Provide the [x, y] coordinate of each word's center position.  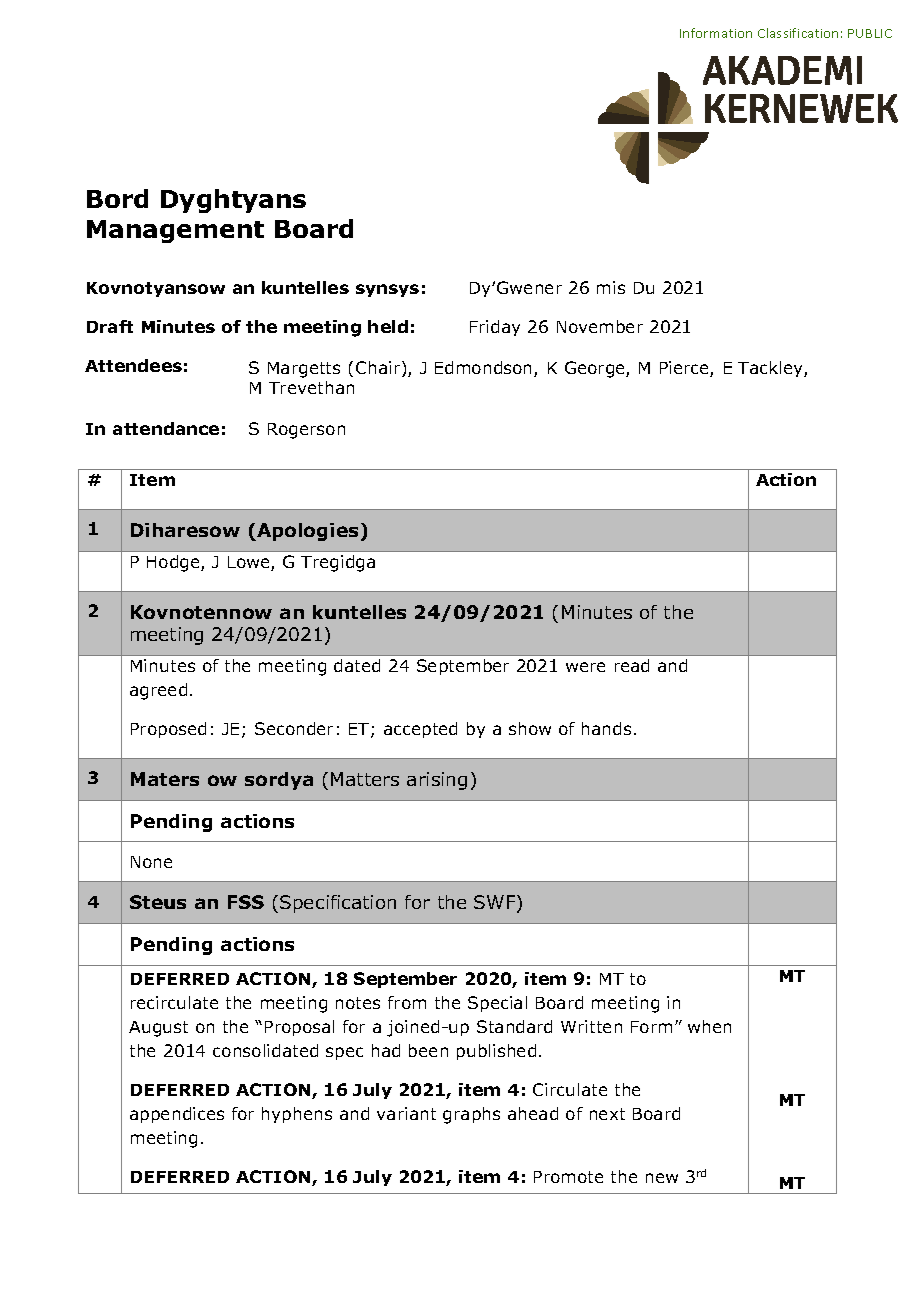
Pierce [685, 369]
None [151, 862]
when [709, 1026]
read [632, 665]
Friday [495, 328]
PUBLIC [870, 33]
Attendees [133, 365]
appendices [177, 1115]
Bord [117, 198]
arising [437, 781]
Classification [798, 33]
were [585, 667]
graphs [471, 1115]
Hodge [174, 563]
